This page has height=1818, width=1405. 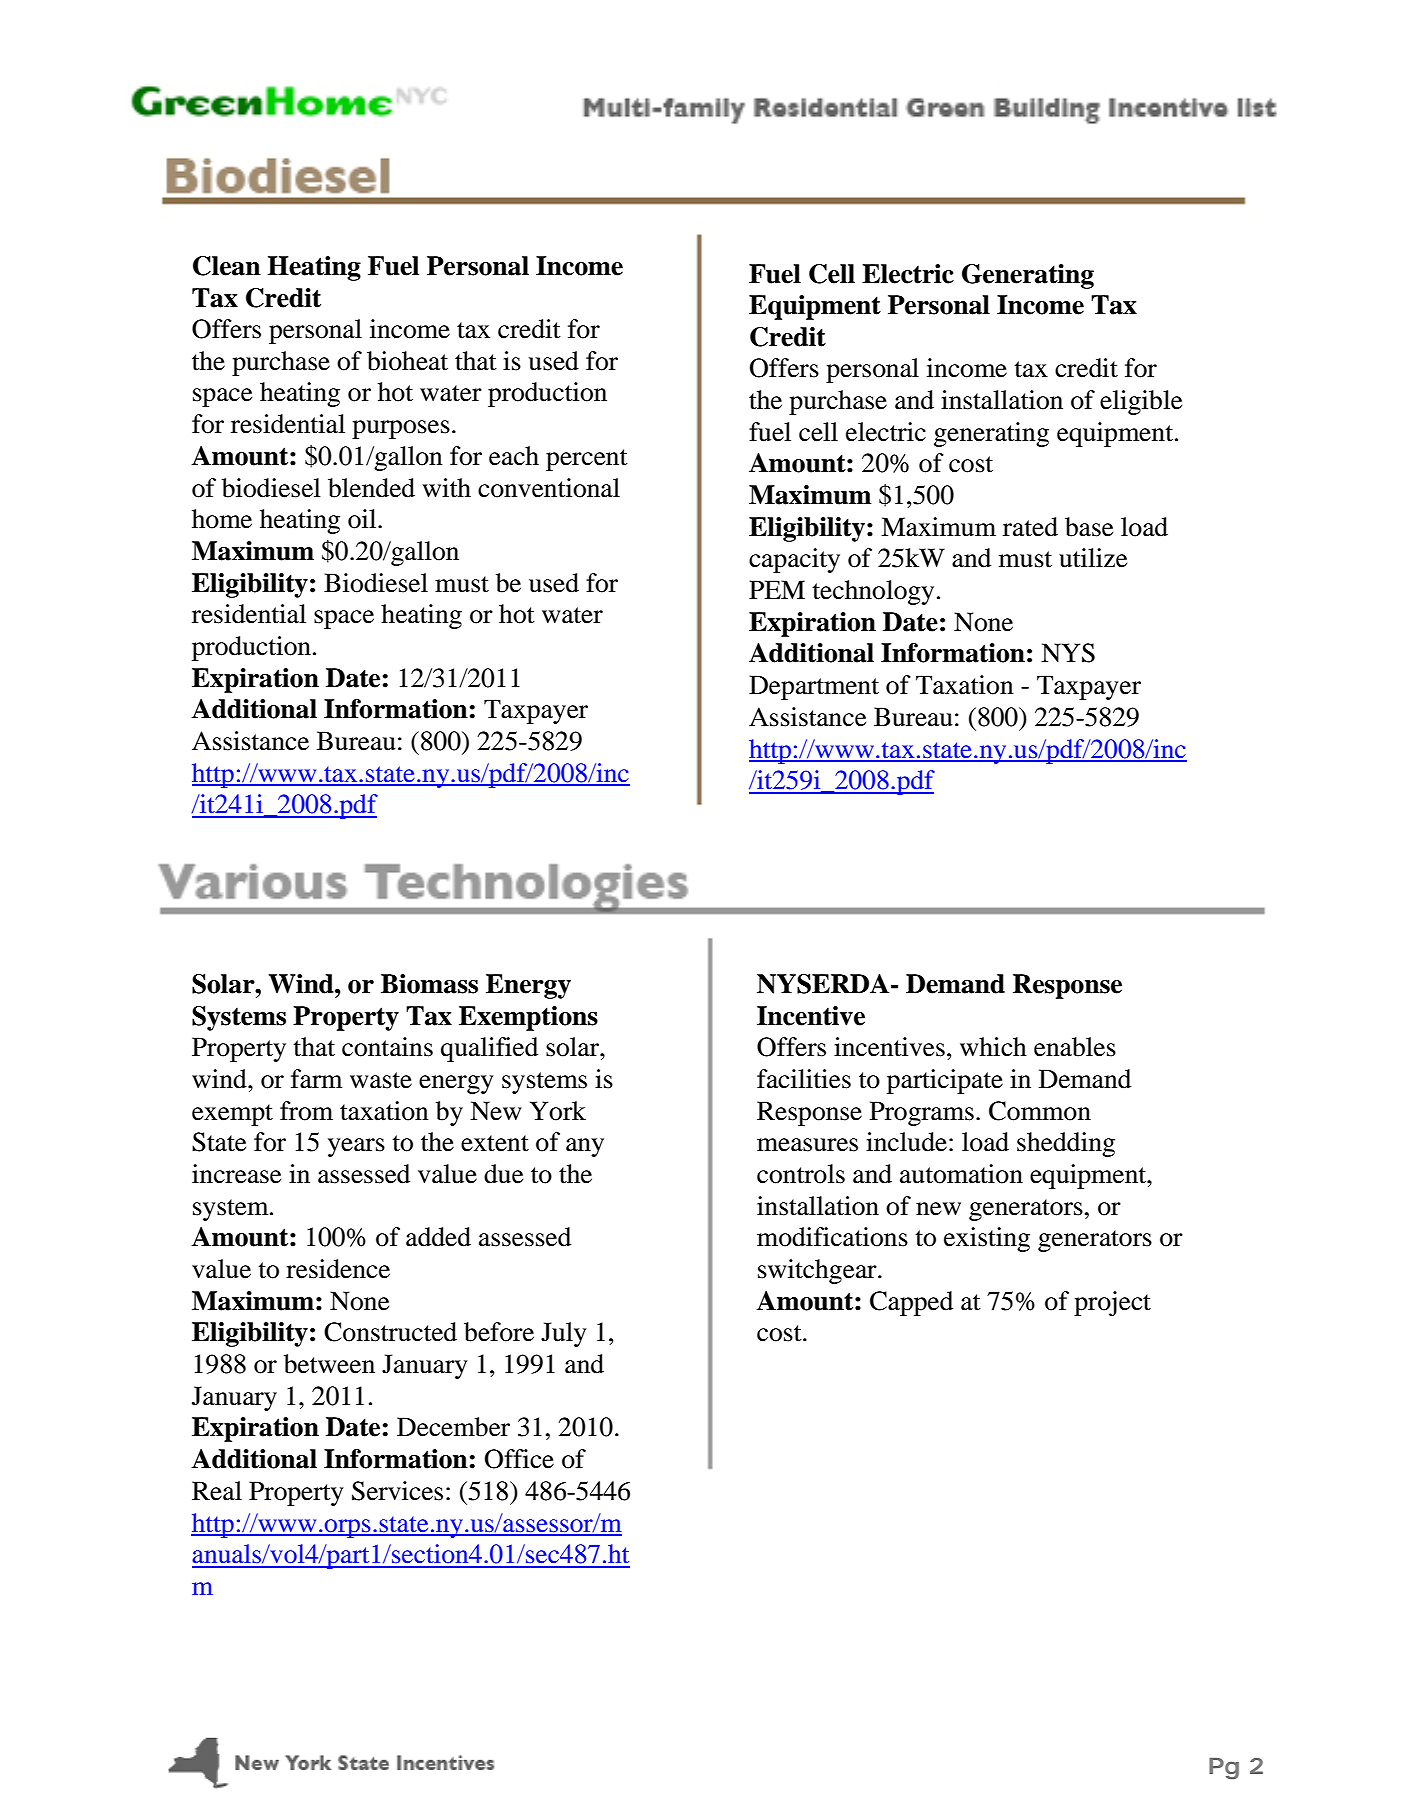 I want to click on eligible, so click(x=1141, y=402).
